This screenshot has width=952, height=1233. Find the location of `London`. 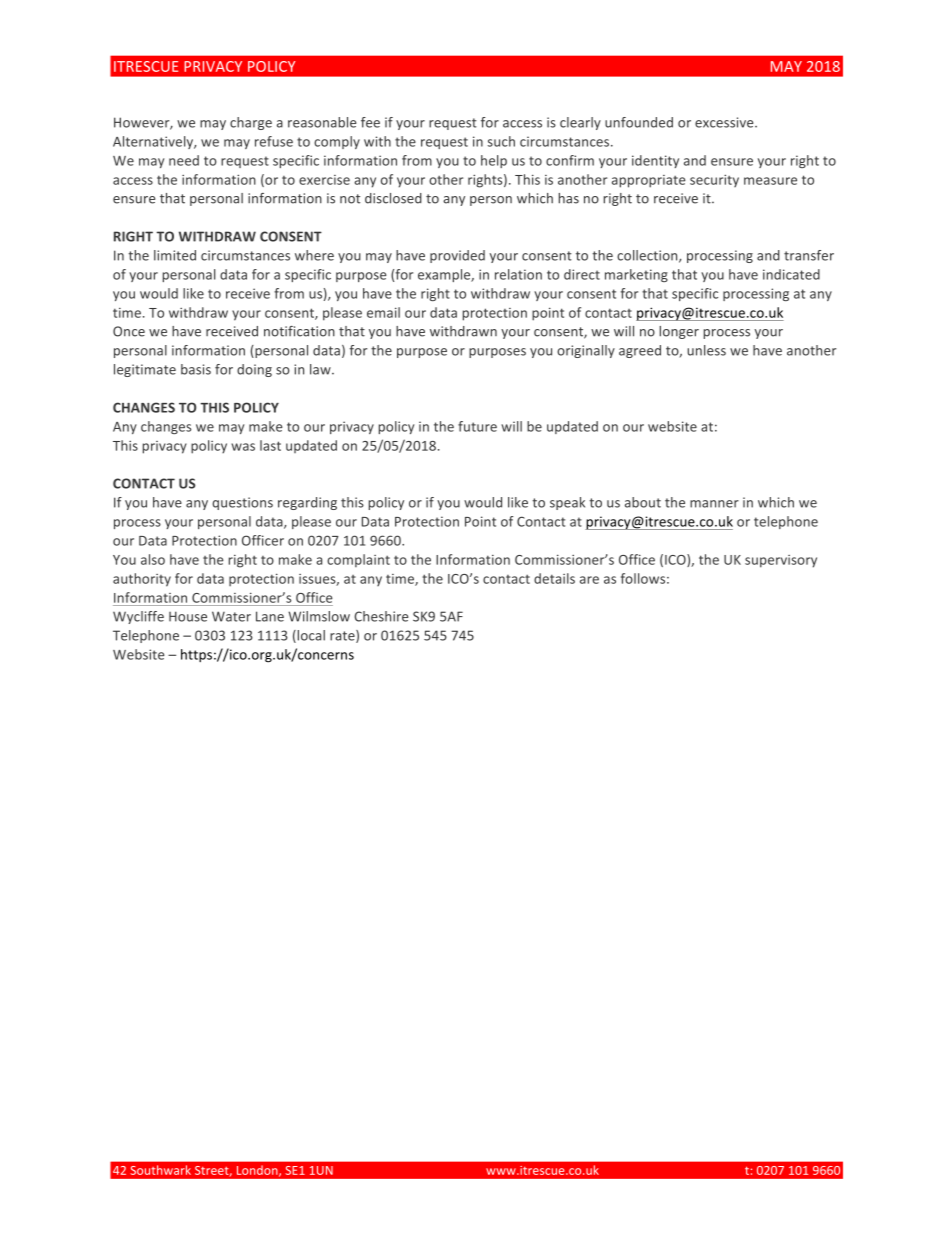

London is located at coordinates (258, 1171).
